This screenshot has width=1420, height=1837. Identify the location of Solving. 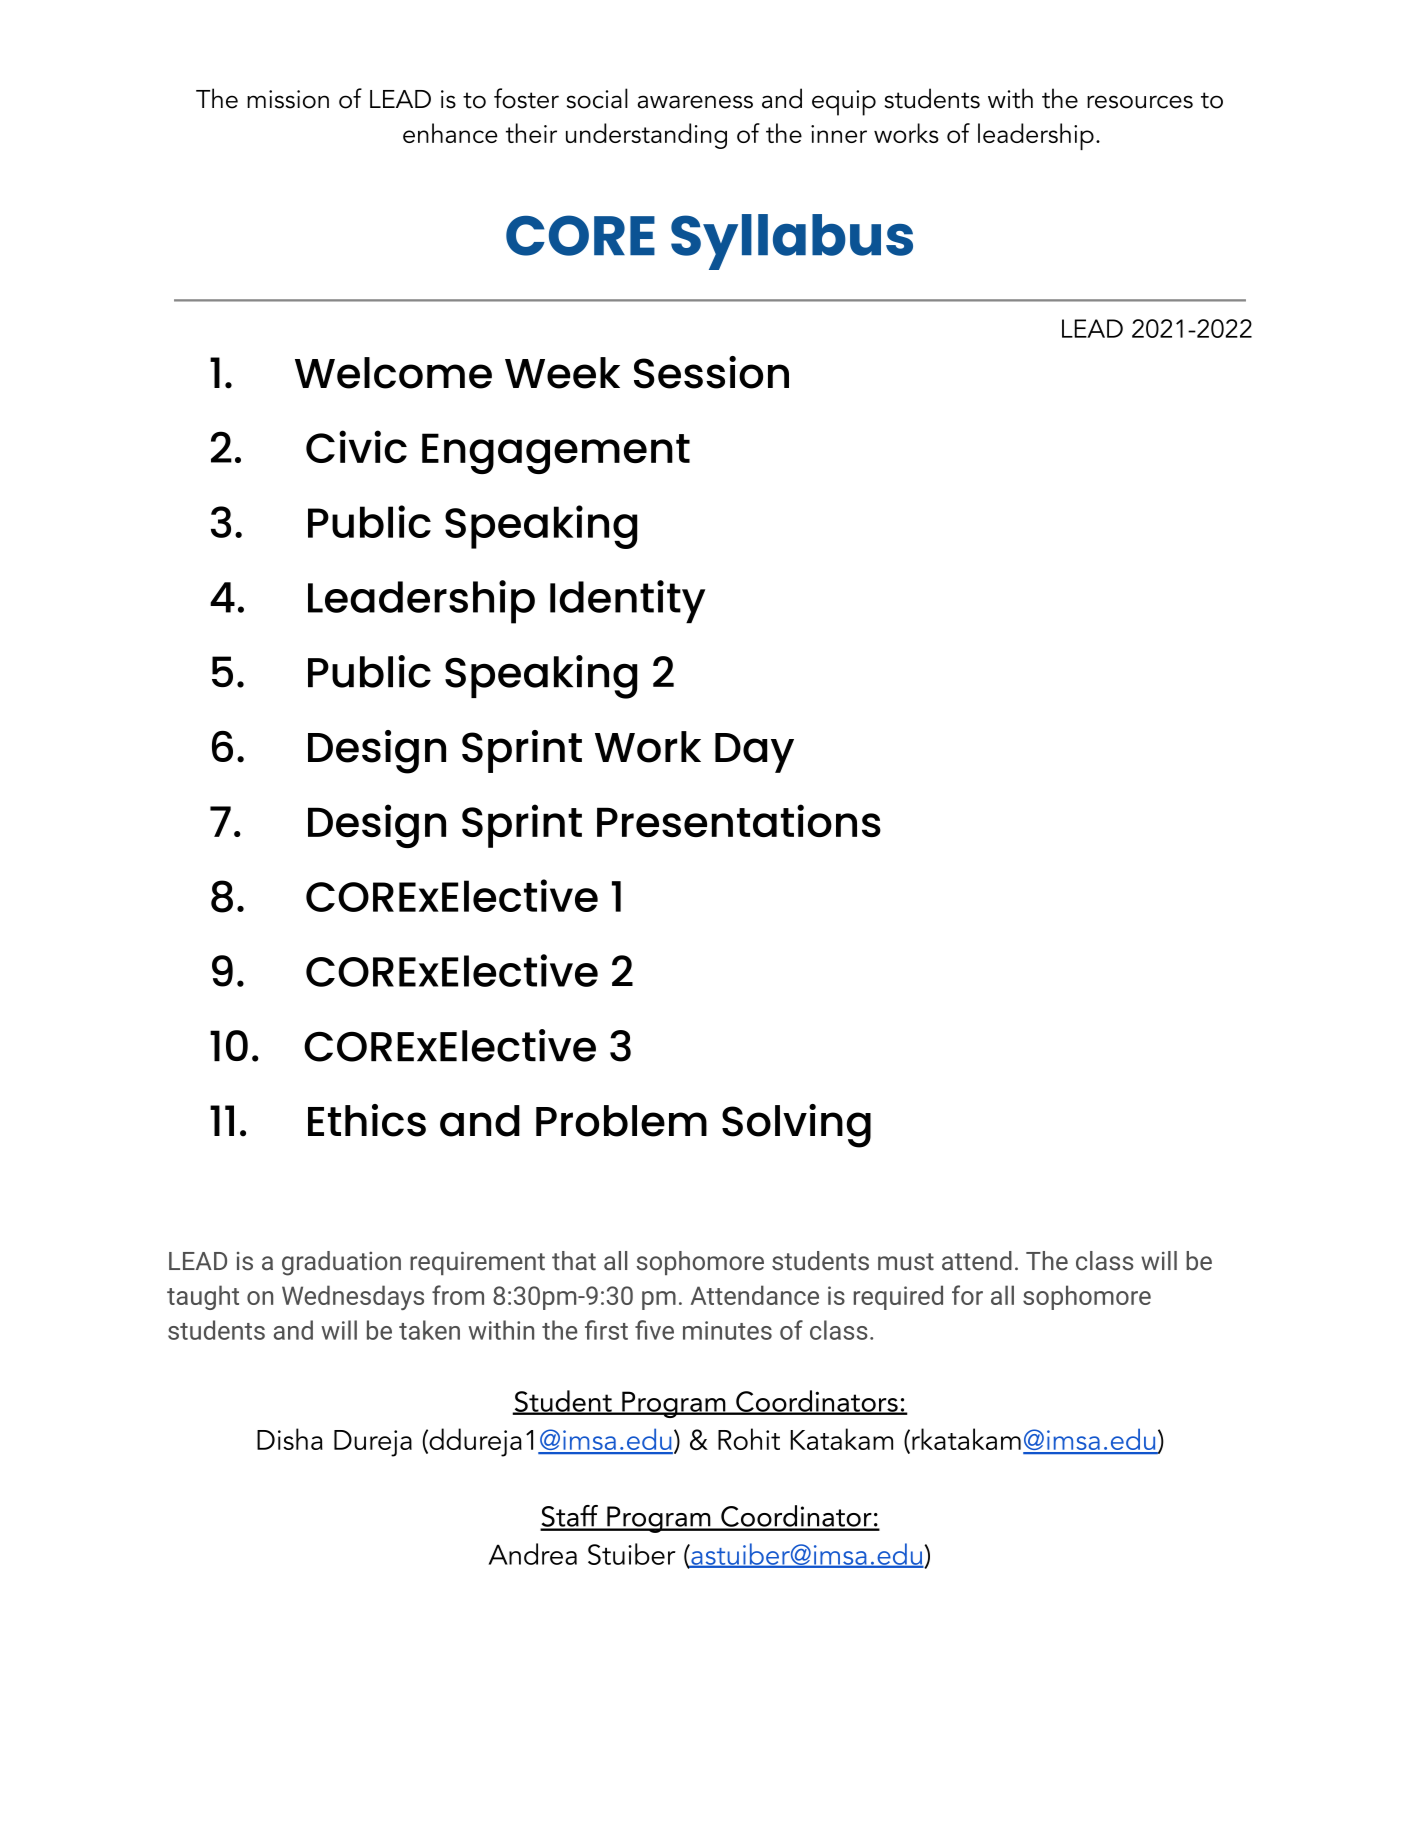
(796, 1126).
